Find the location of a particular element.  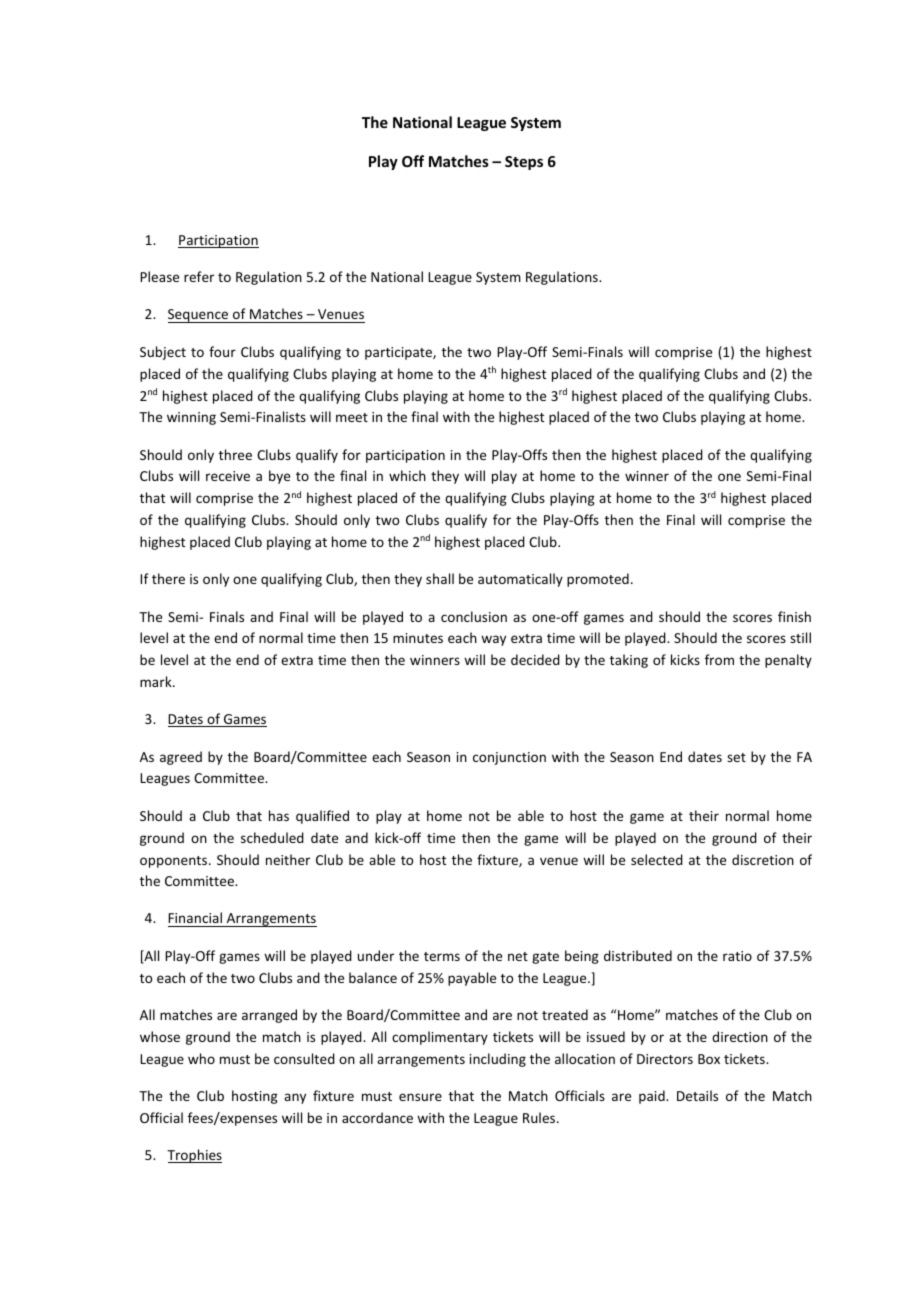

promoted is located at coordinates (598, 580).
